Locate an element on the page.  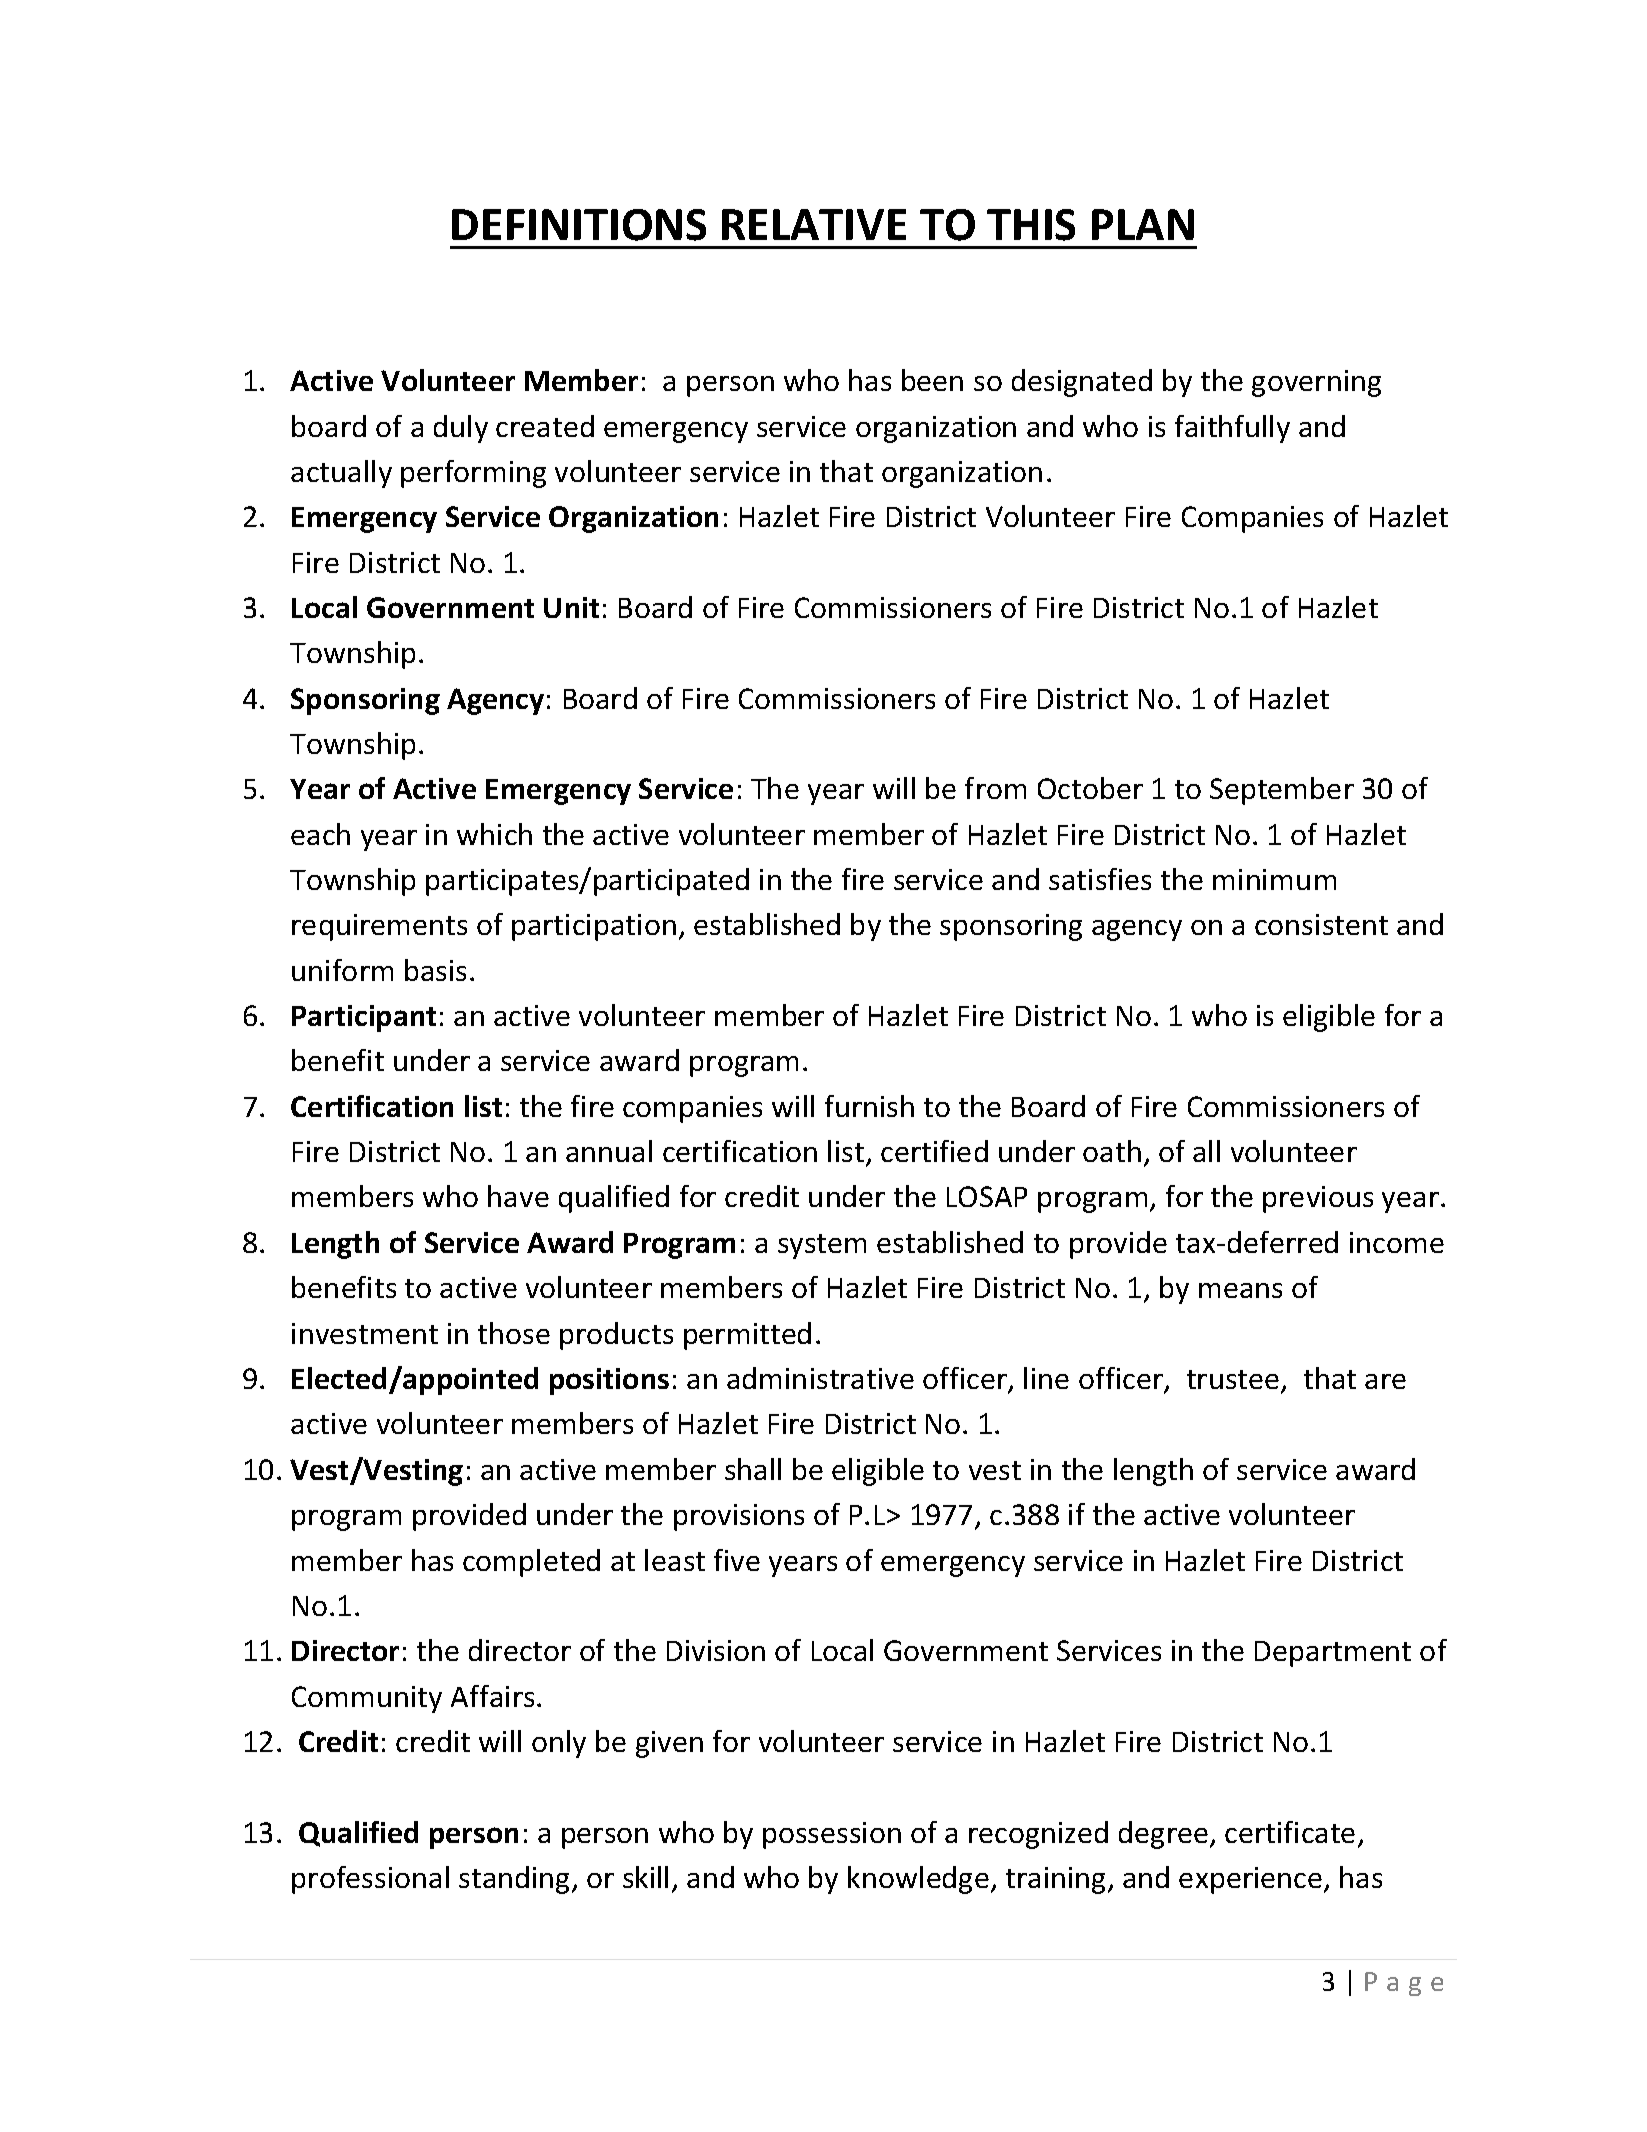
consistent is located at coordinates (1321, 924).
